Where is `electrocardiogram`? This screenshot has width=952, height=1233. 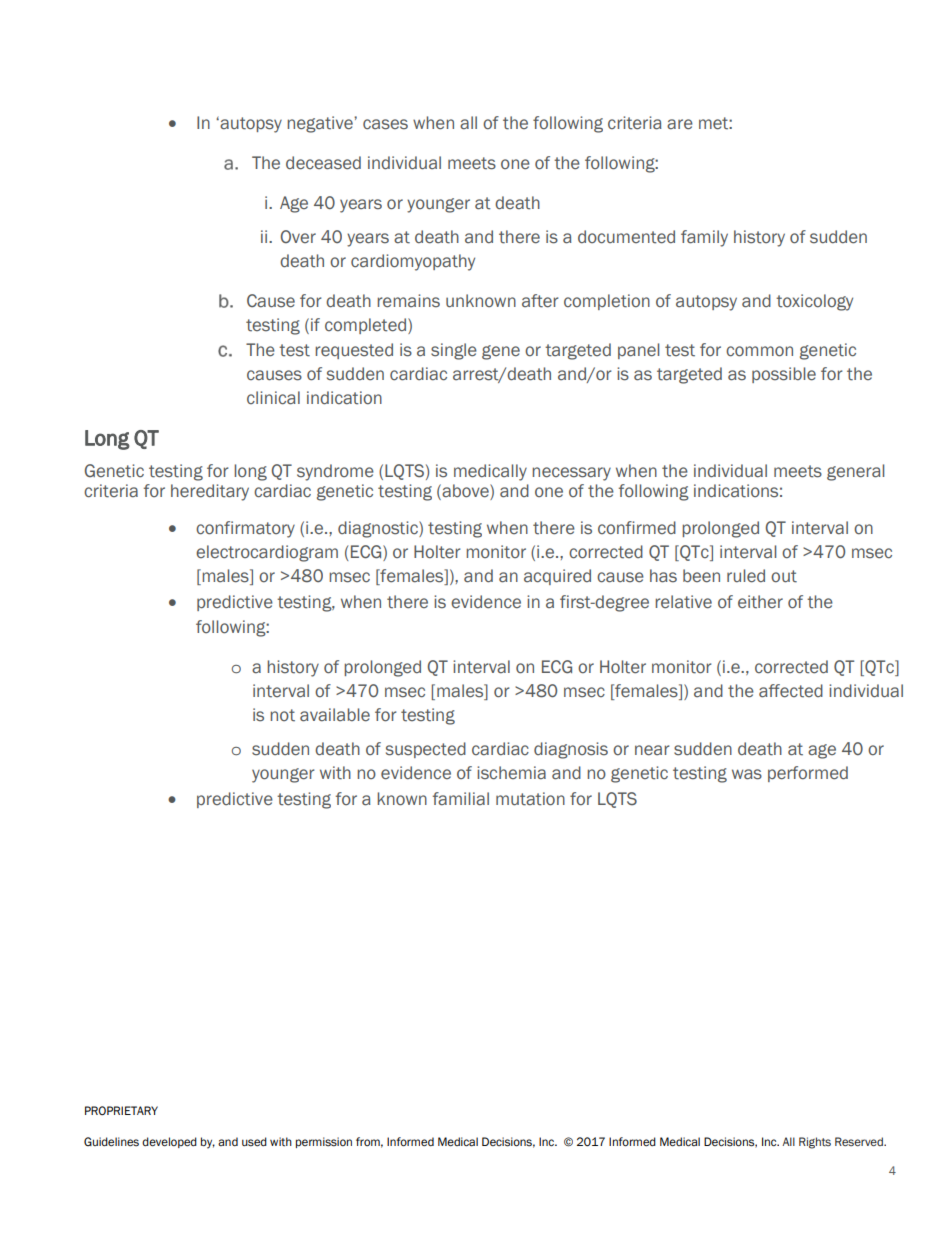 electrocardiogram is located at coordinates (267, 553).
